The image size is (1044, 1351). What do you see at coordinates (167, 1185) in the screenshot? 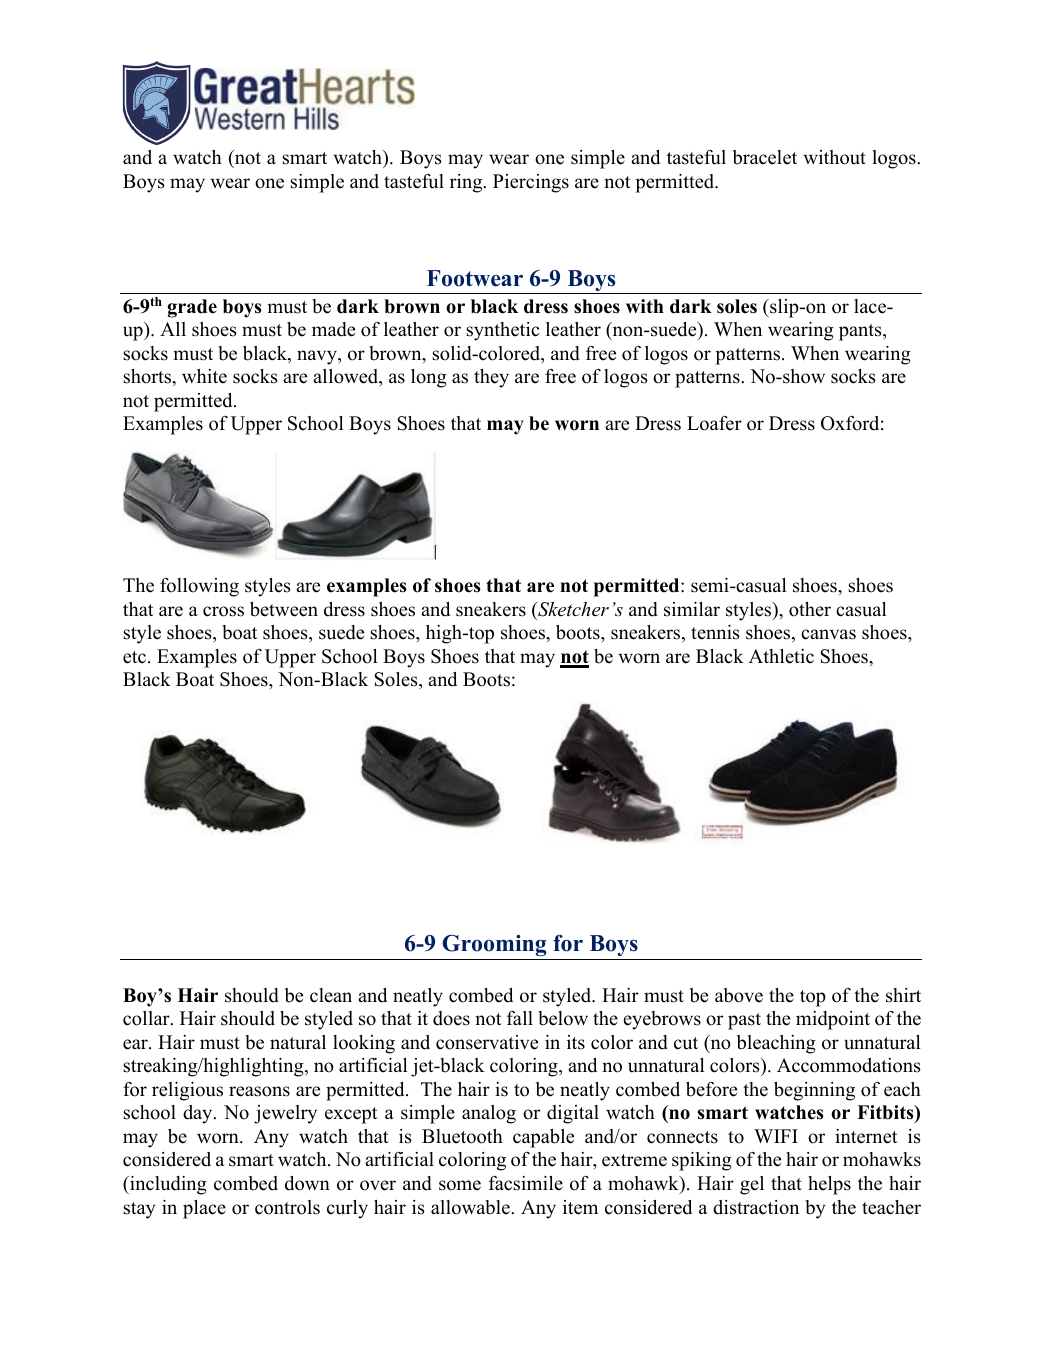
I see `including` at bounding box center [167, 1185].
